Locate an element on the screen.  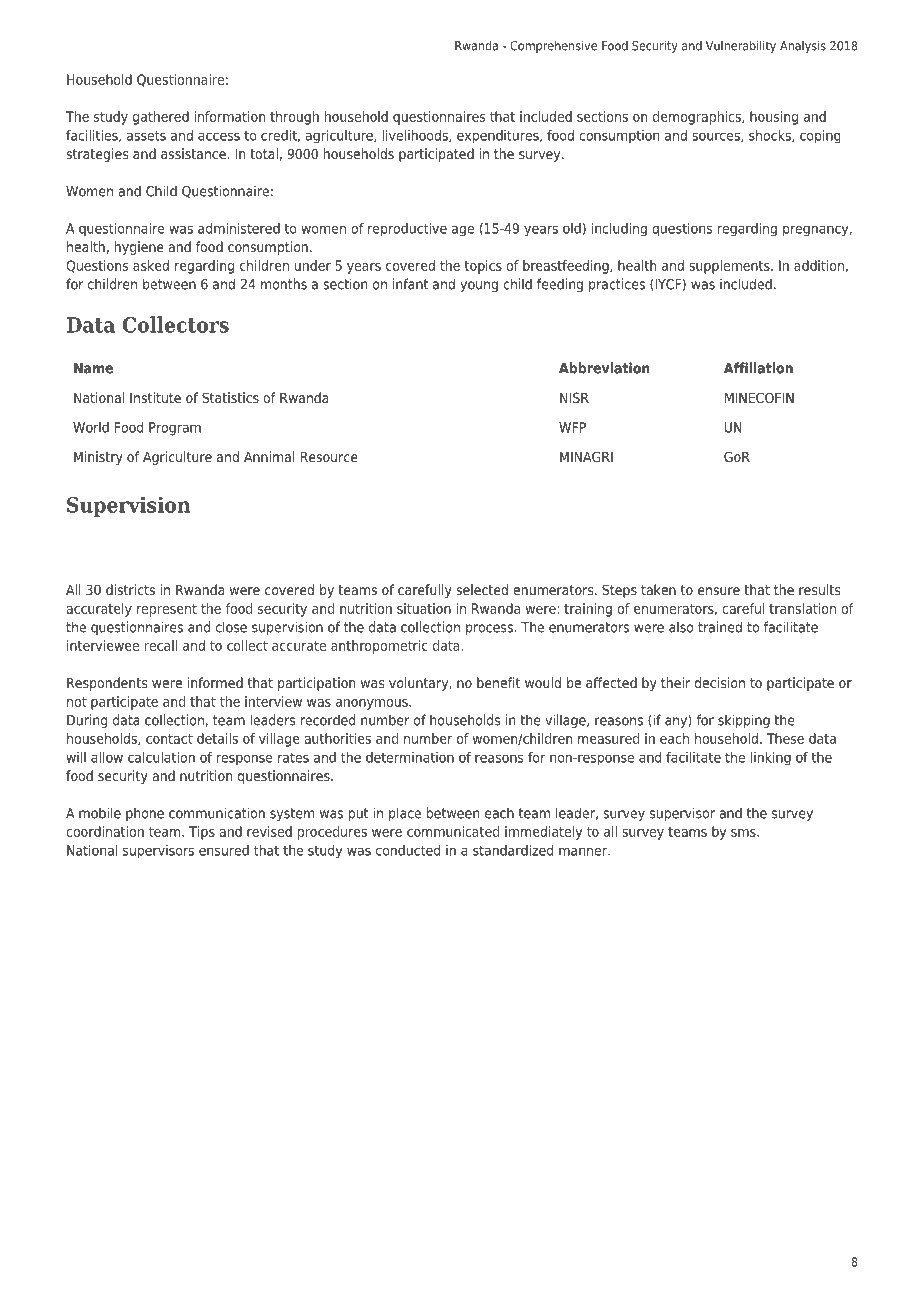
Resource is located at coordinates (329, 457).
